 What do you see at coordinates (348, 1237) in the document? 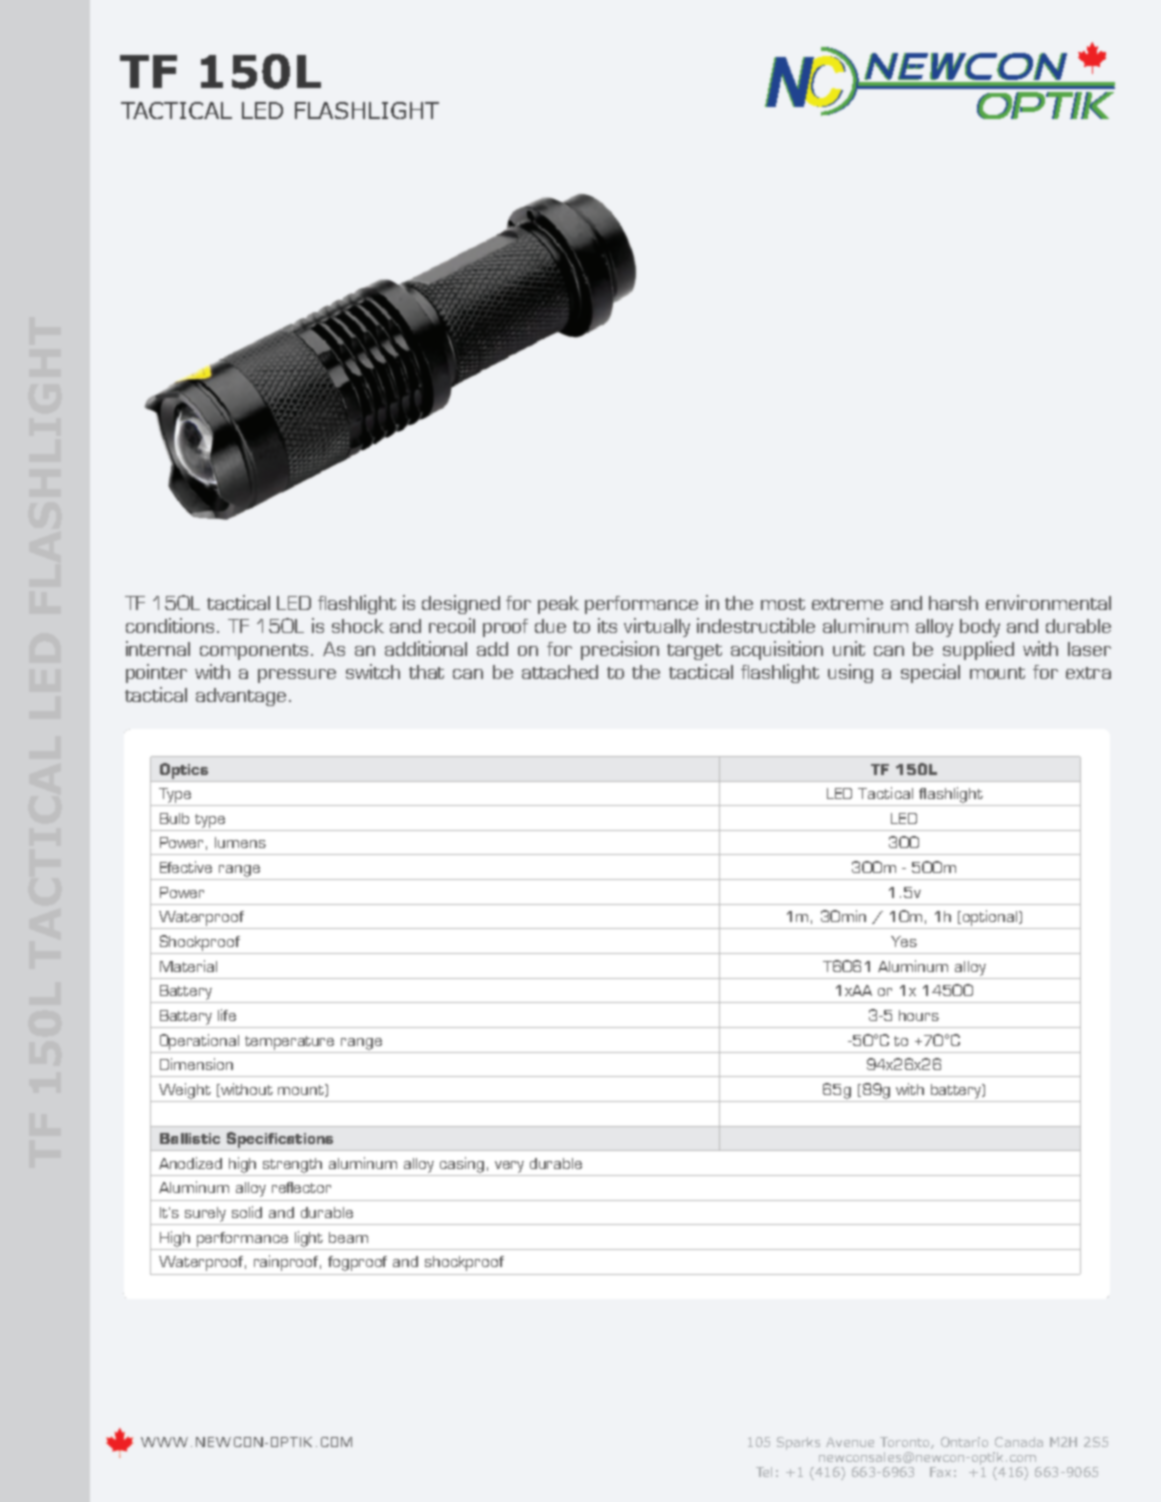
I see `beam` at bounding box center [348, 1237].
